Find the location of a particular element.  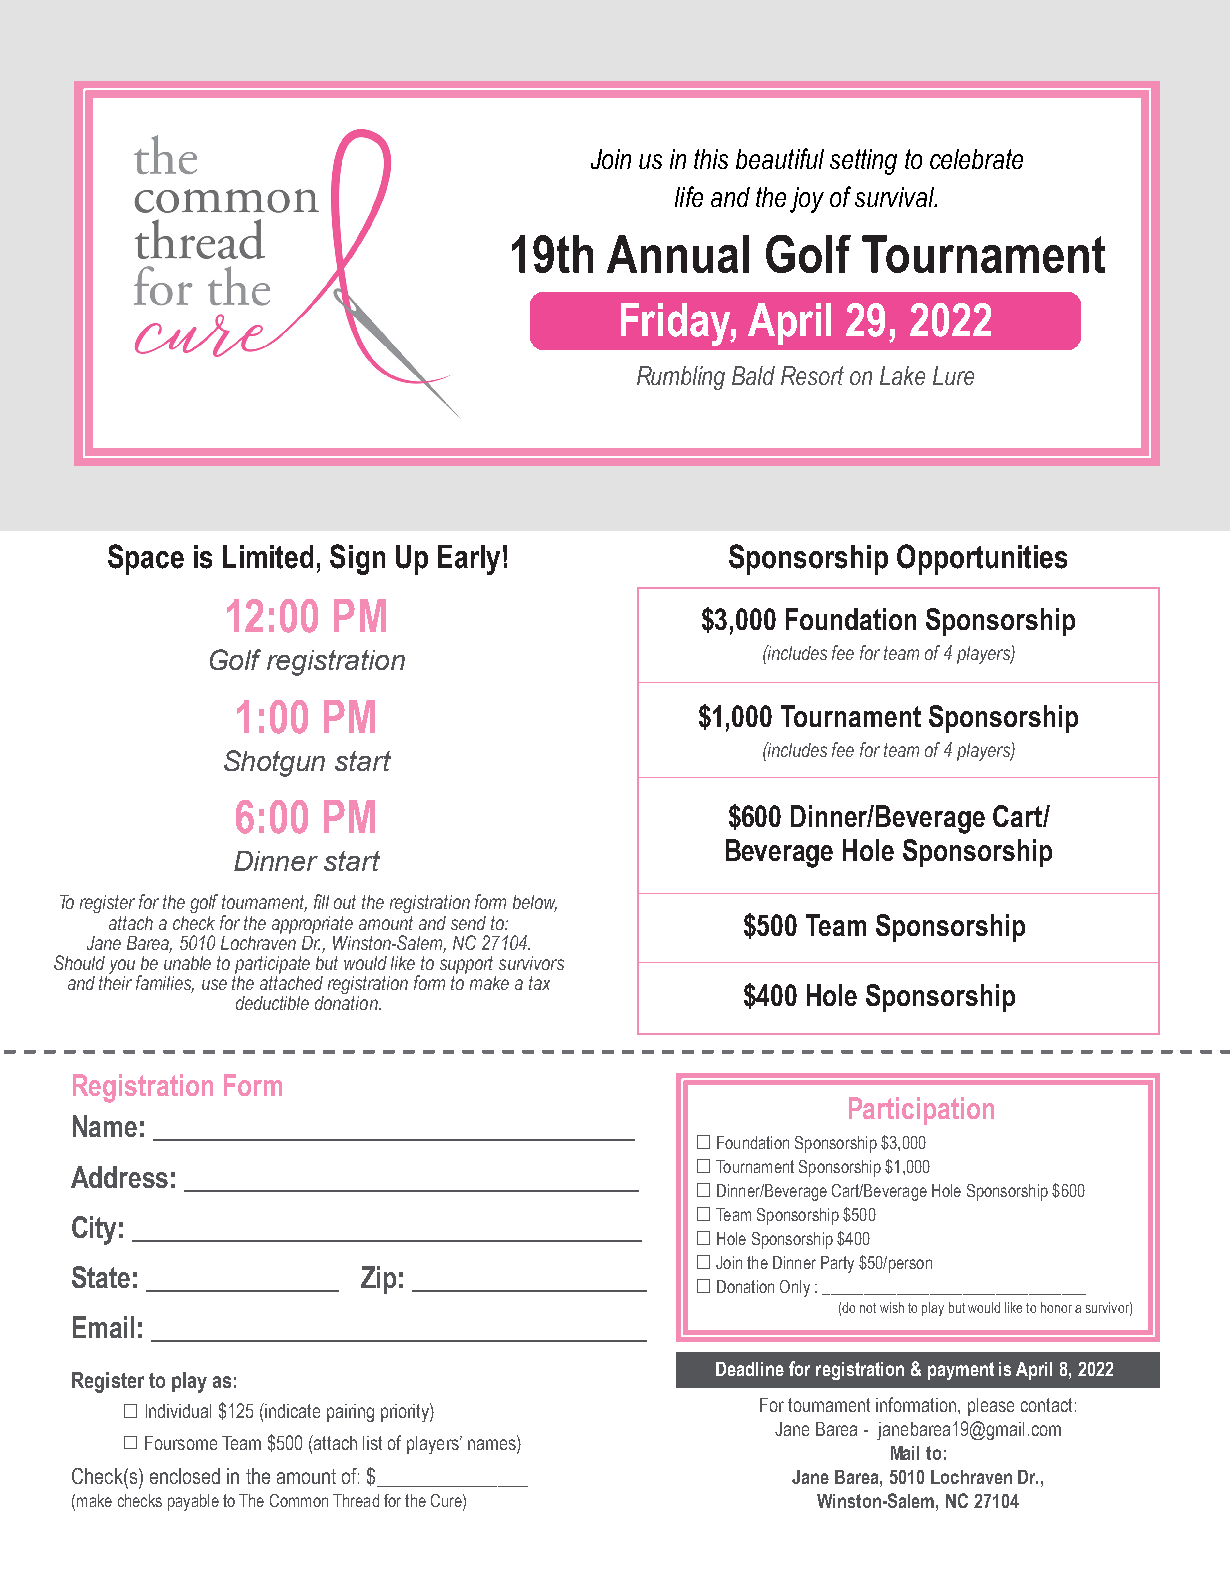

Opportunities is located at coordinates (982, 559).
